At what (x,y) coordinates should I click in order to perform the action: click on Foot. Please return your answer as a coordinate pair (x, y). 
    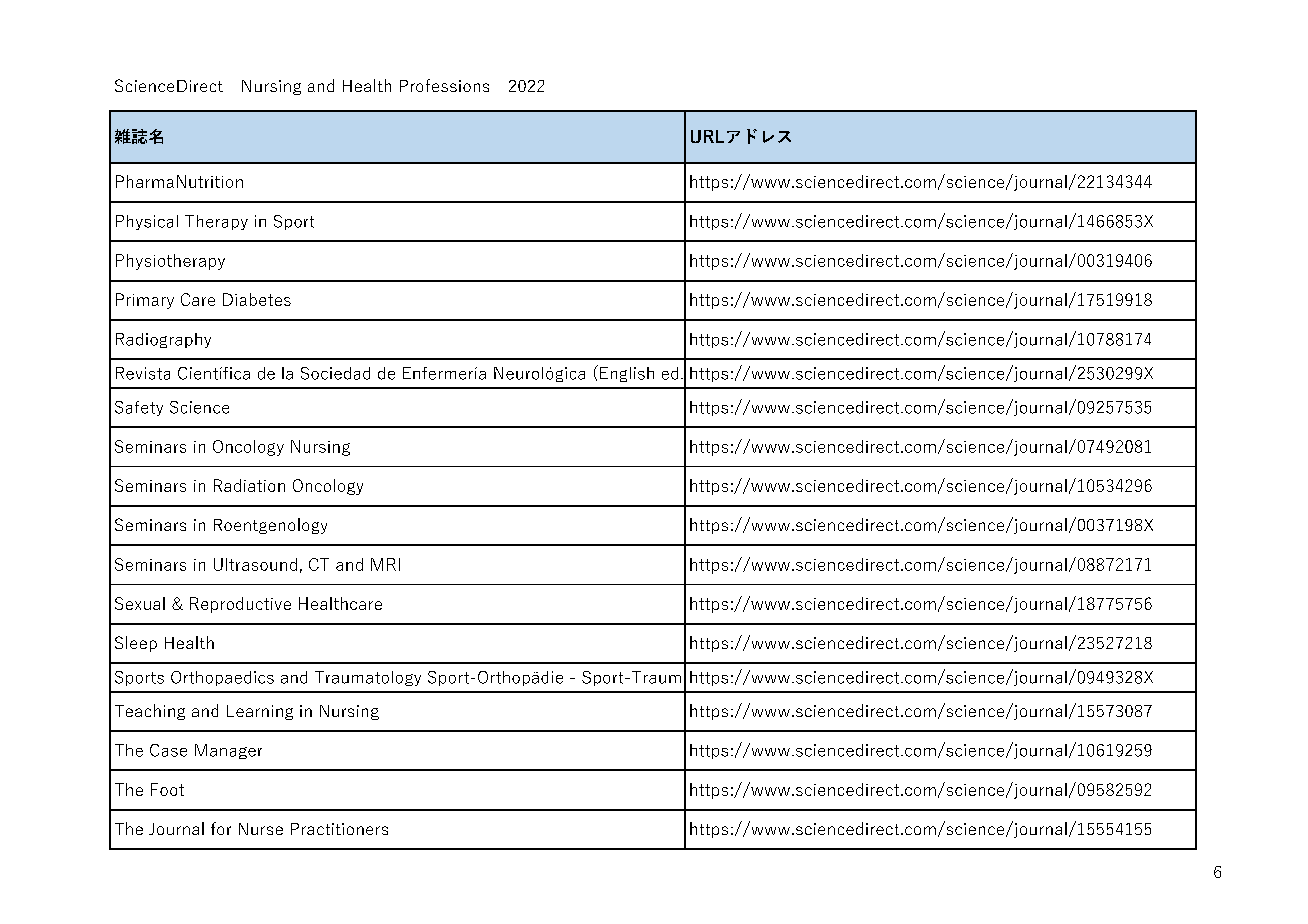
    Looking at the image, I should click on (167, 789).
